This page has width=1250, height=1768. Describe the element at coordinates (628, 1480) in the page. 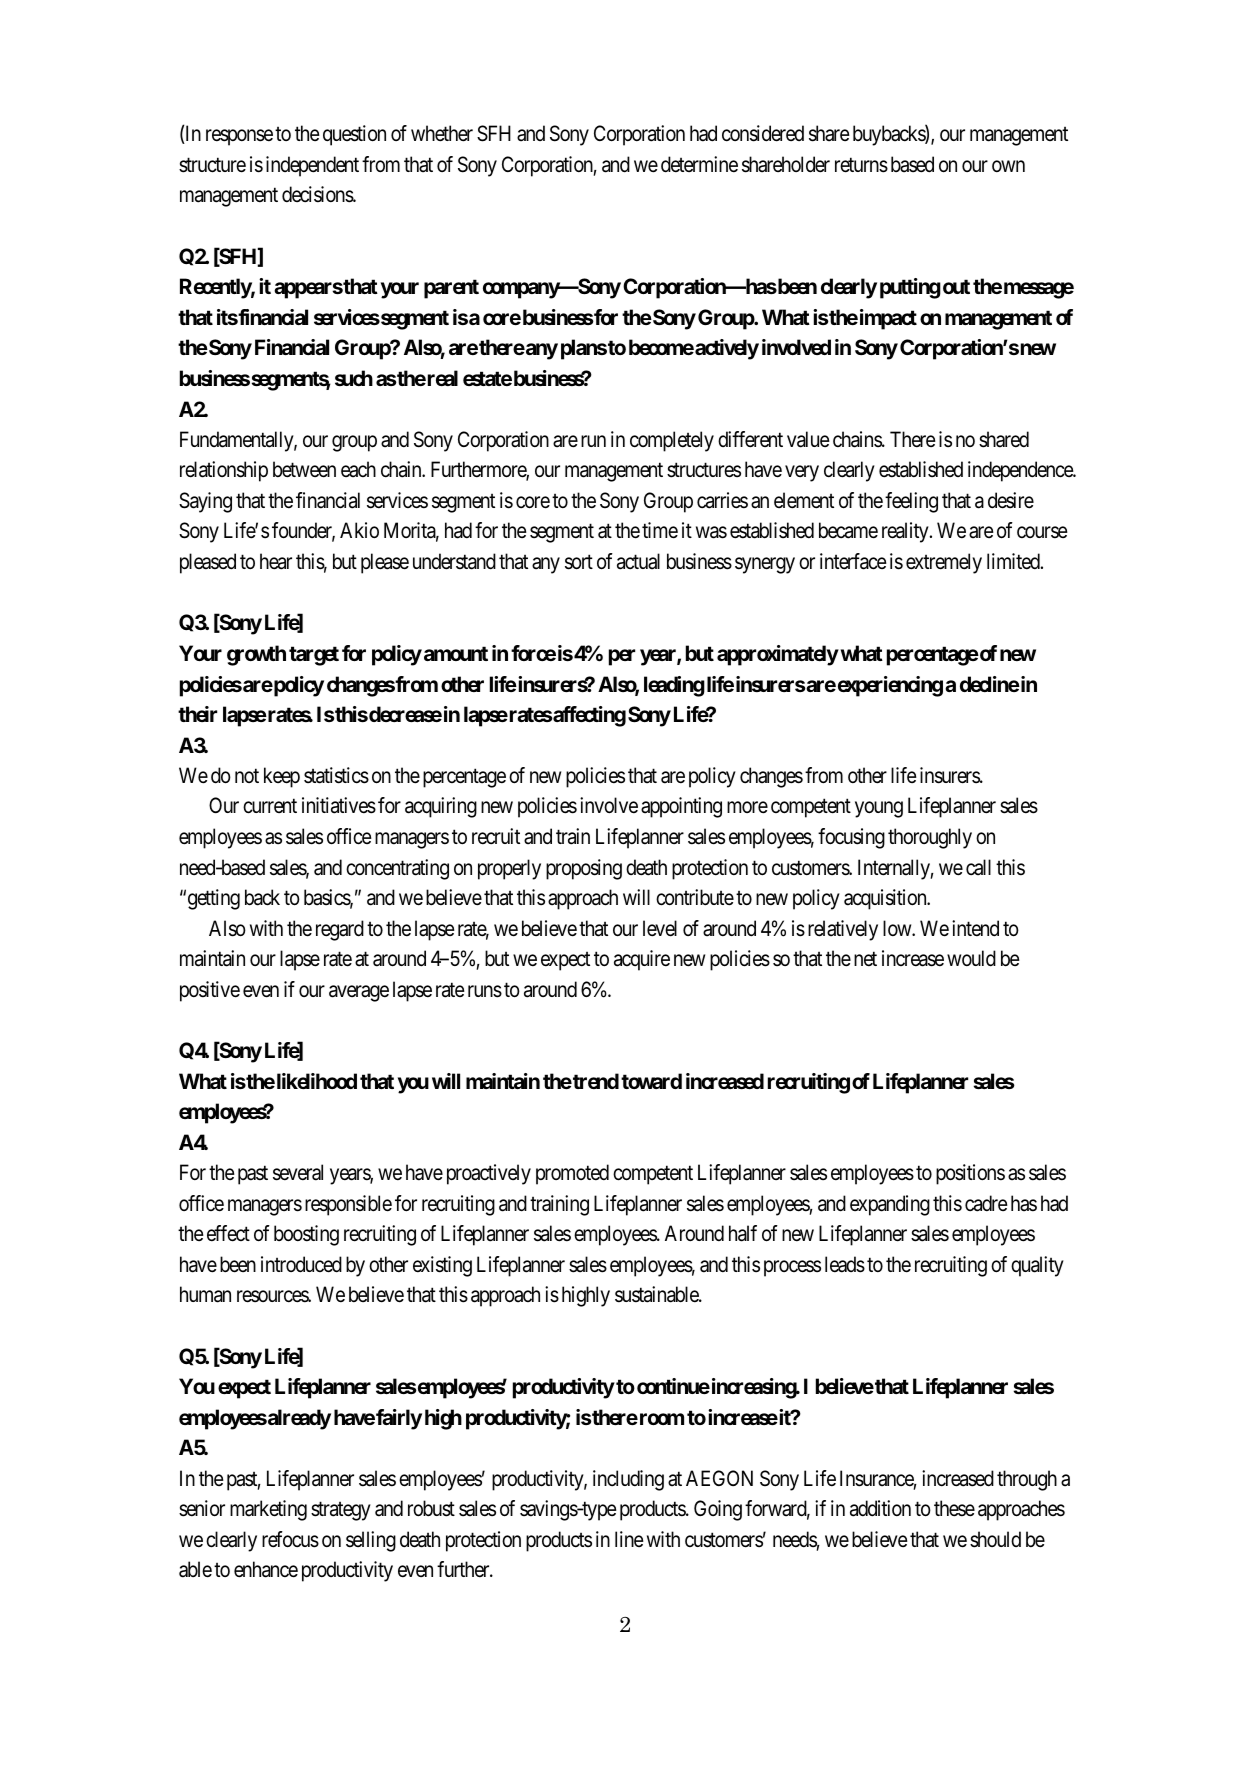

I see `including` at that location.
